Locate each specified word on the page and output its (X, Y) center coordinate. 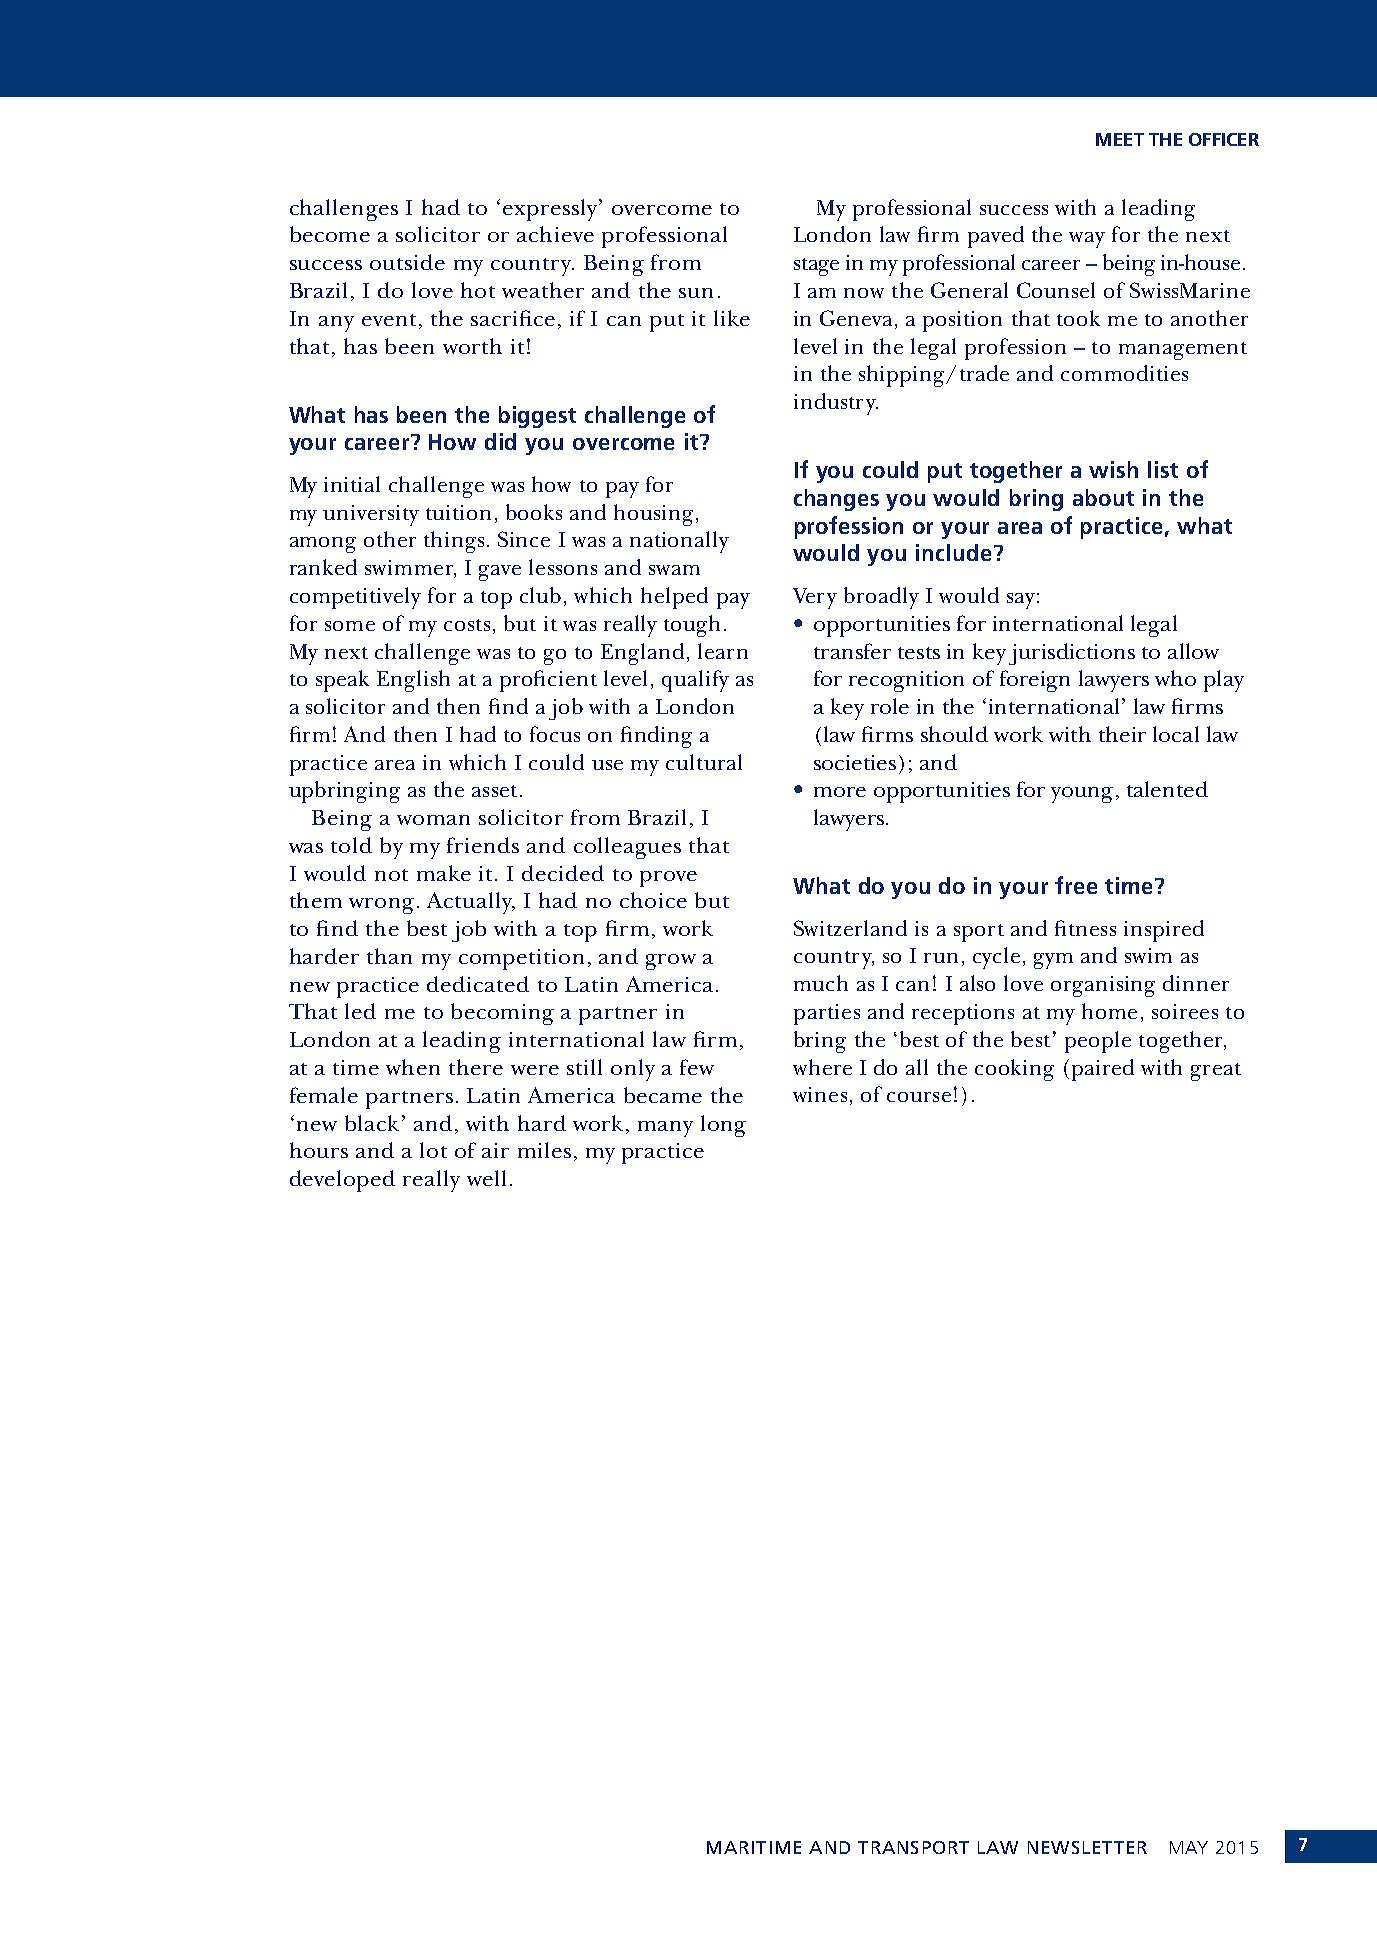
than (389, 956)
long (723, 1126)
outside (407, 262)
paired (1103, 1070)
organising (1103, 986)
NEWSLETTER (1087, 1847)
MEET (1120, 139)
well (486, 1178)
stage (816, 267)
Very (815, 598)
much (821, 983)
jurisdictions (1072, 654)
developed (342, 1181)
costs (467, 625)
